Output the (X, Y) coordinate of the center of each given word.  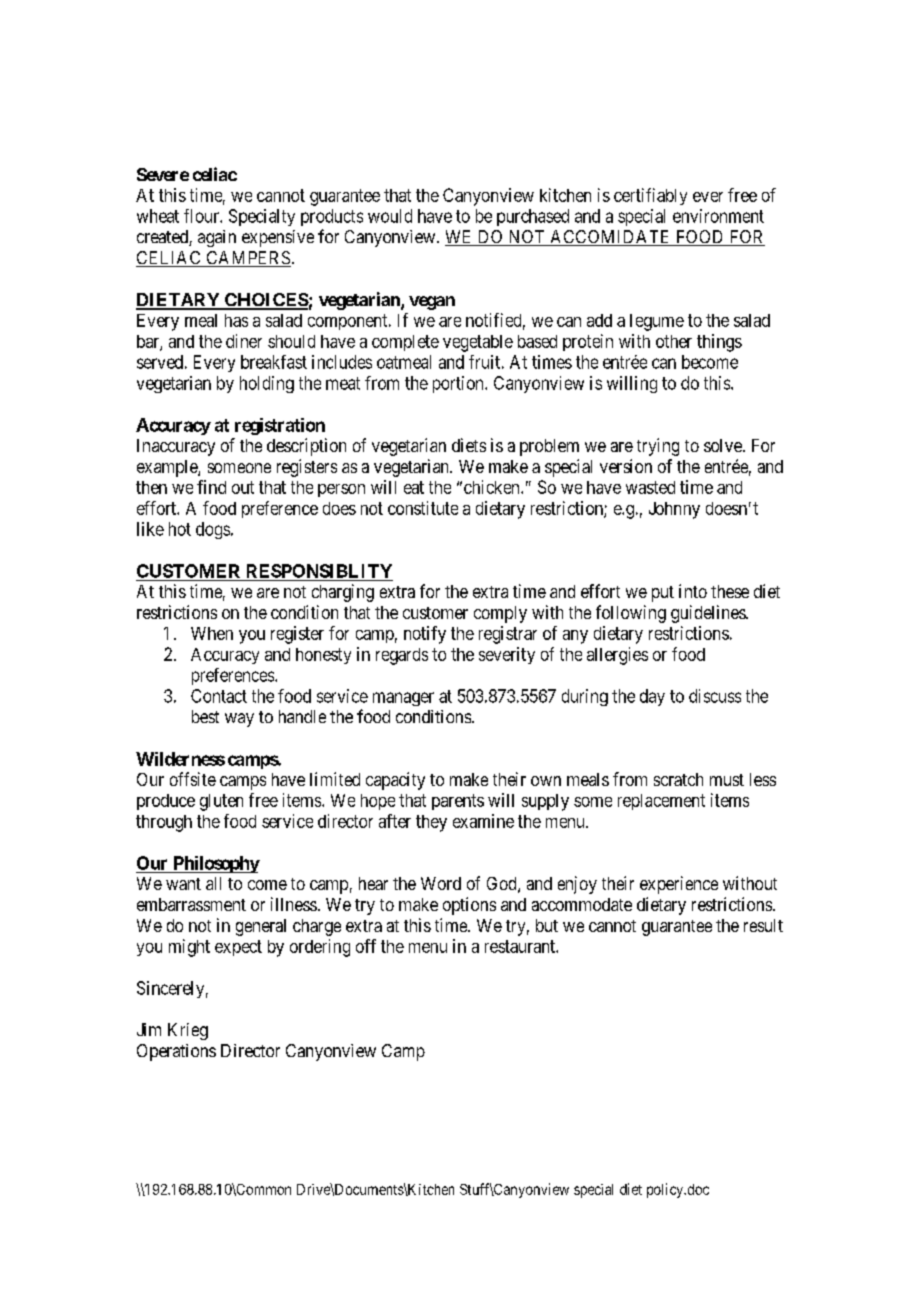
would (390, 216)
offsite (193, 779)
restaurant (521, 946)
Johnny (674, 510)
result (763, 925)
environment (718, 216)
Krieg (188, 1031)
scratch (678, 779)
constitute (423, 508)
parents (458, 802)
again (217, 238)
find (211, 487)
